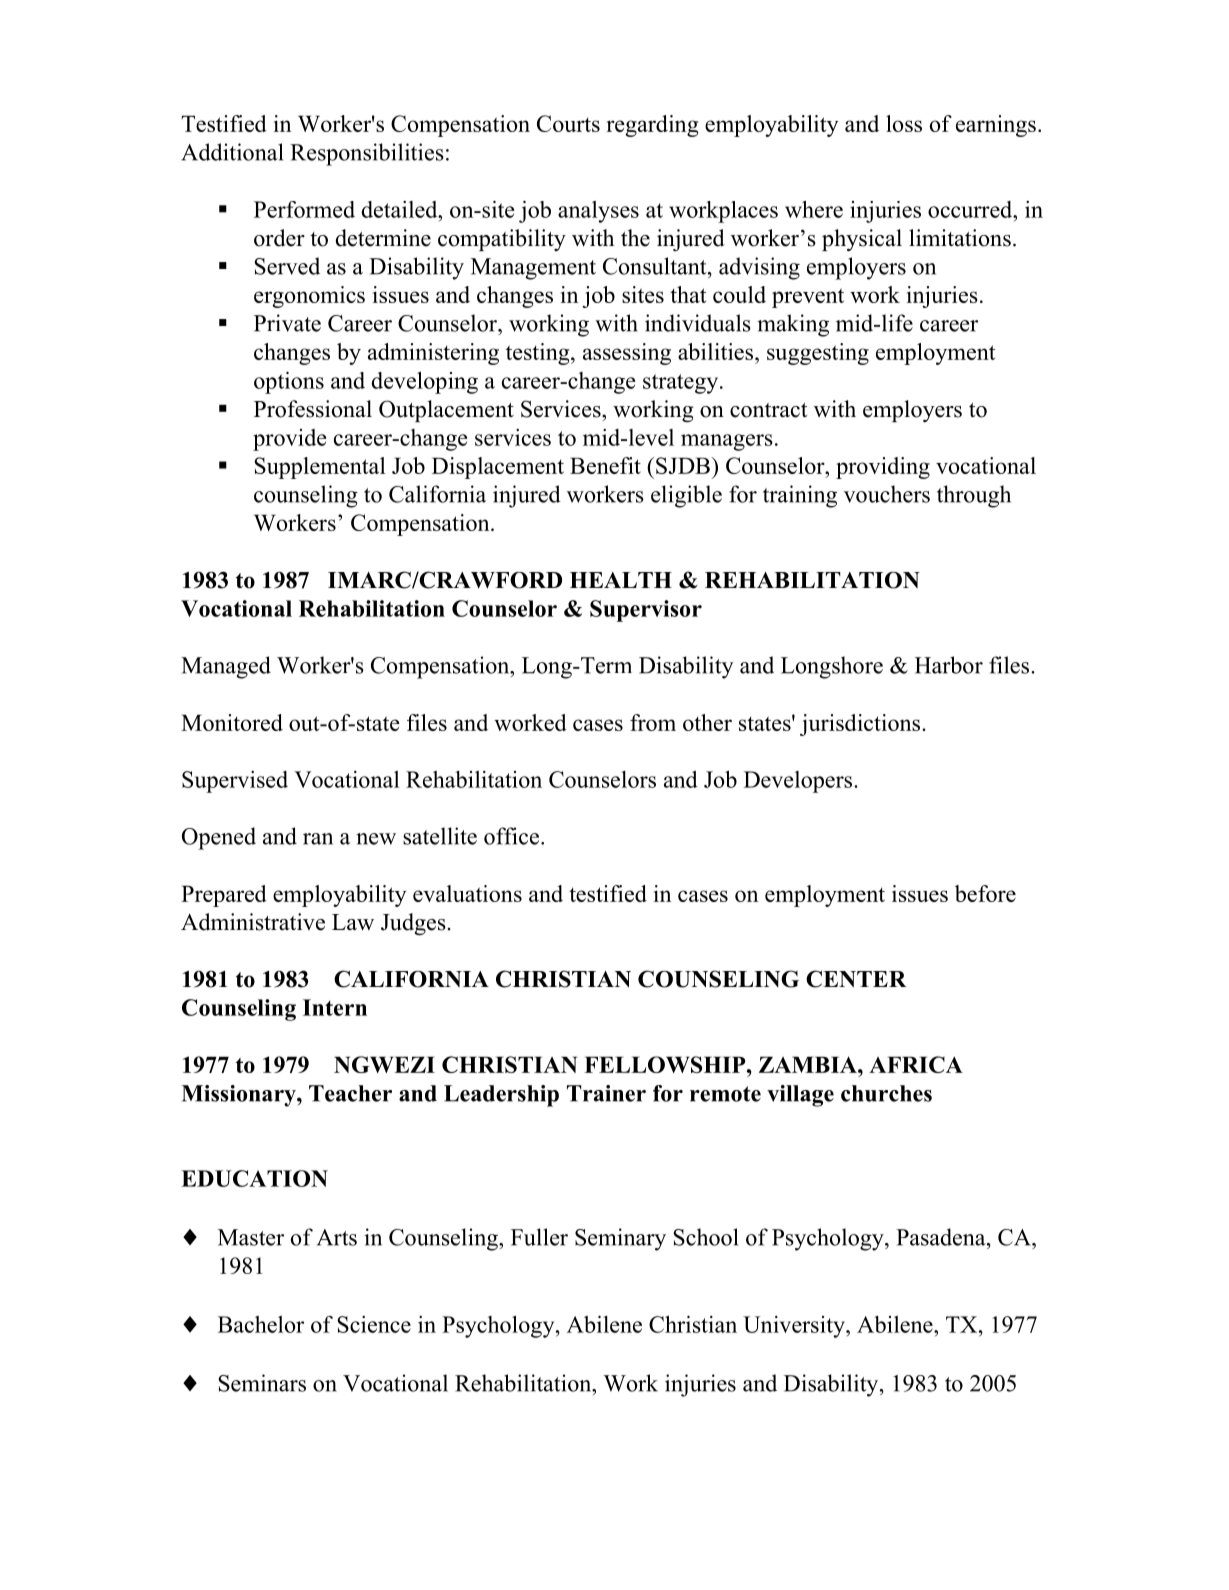  Describe the element at coordinates (621, 580) in the screenshot. I see `HEALTH` at that location.
